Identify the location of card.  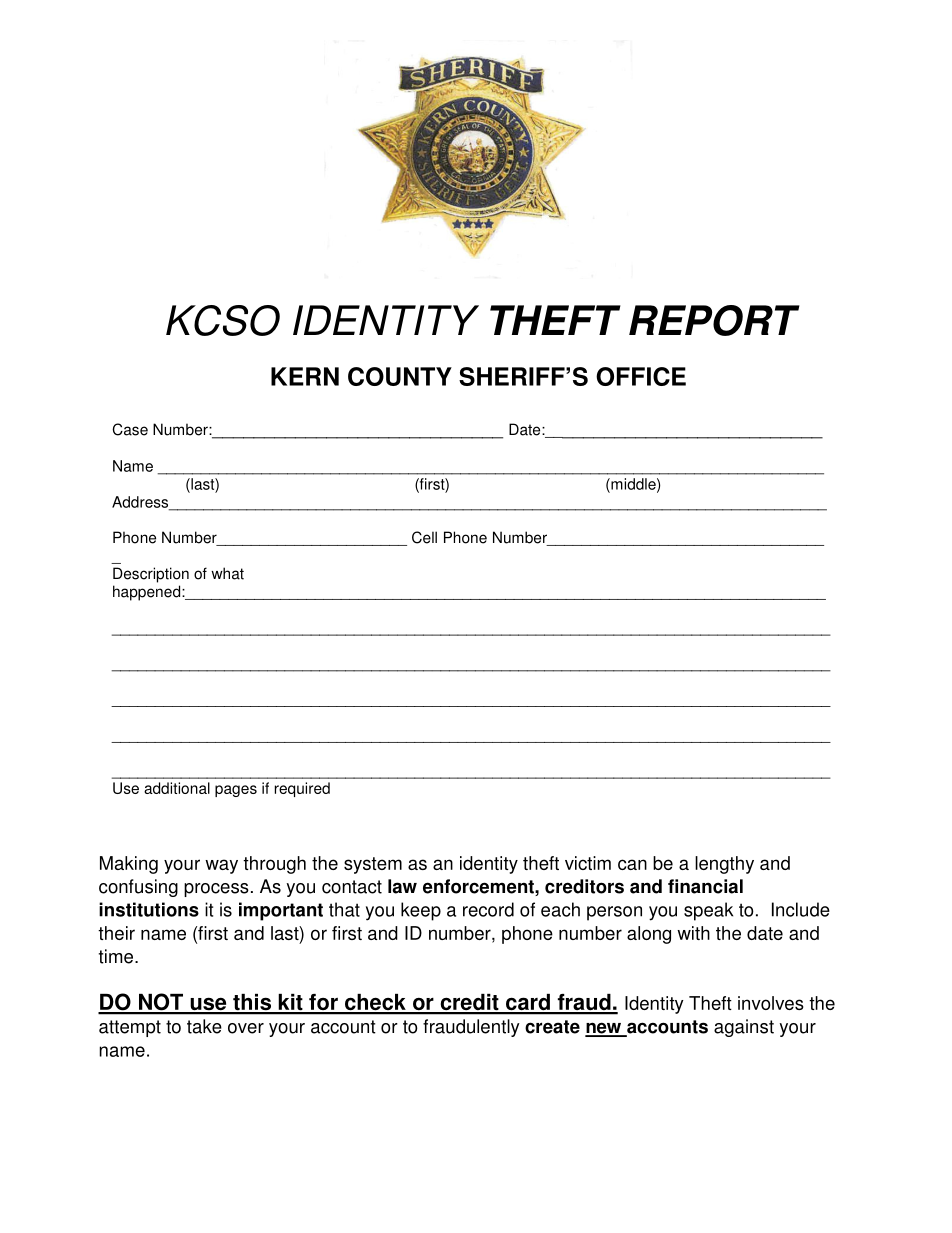
(528, 1003).
